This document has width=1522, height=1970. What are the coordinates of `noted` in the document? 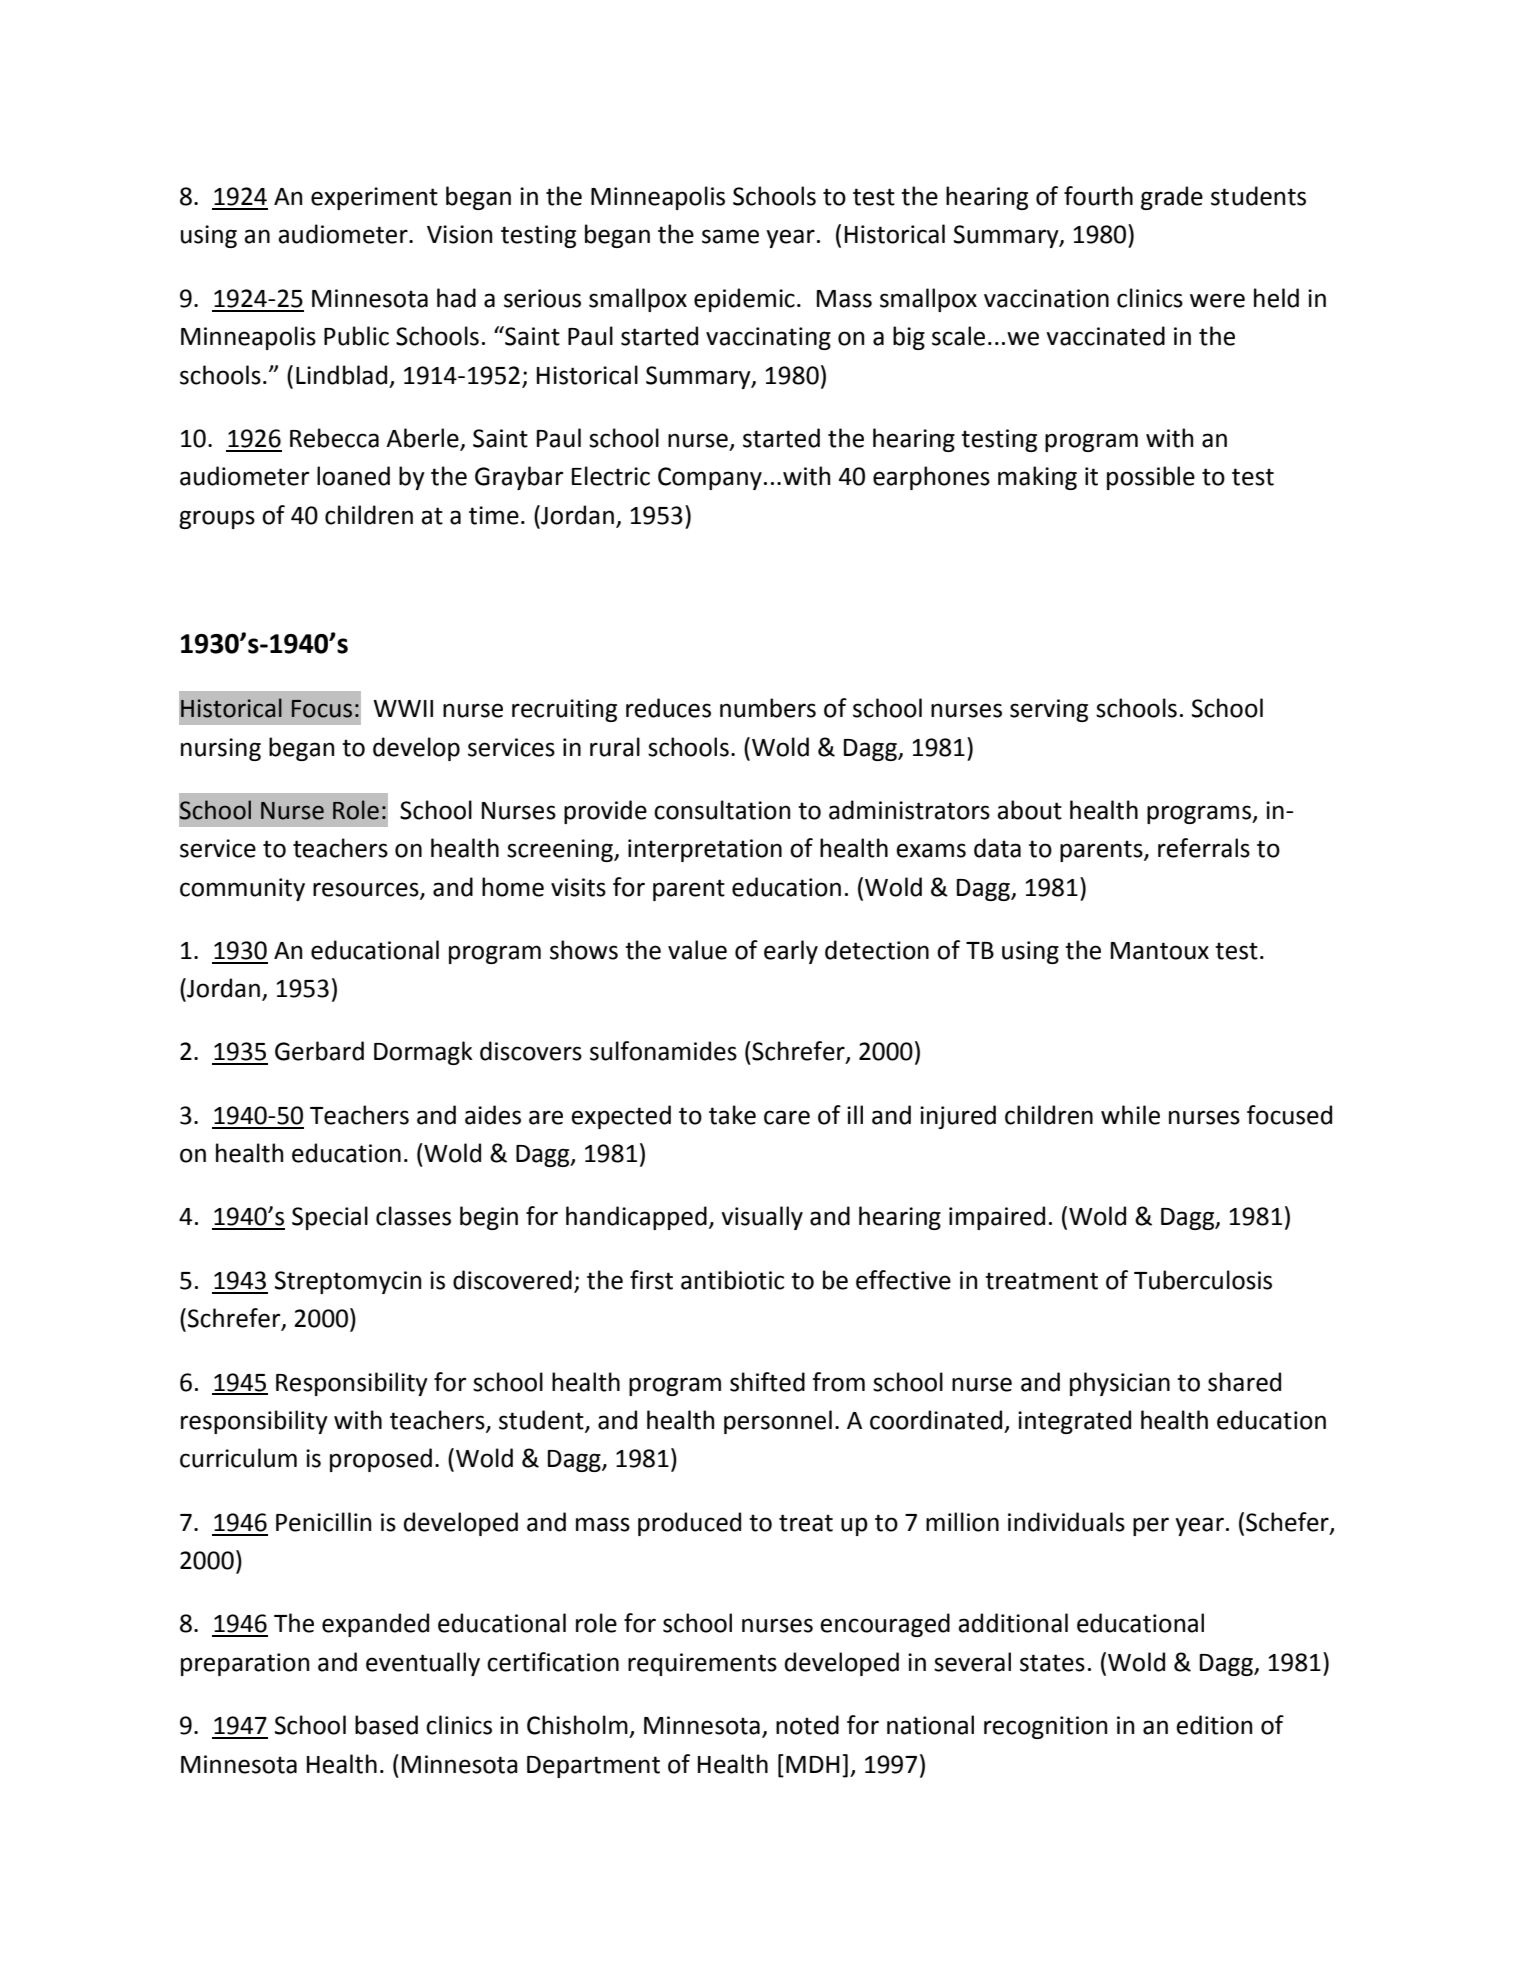 It's located at (807, 1725).
